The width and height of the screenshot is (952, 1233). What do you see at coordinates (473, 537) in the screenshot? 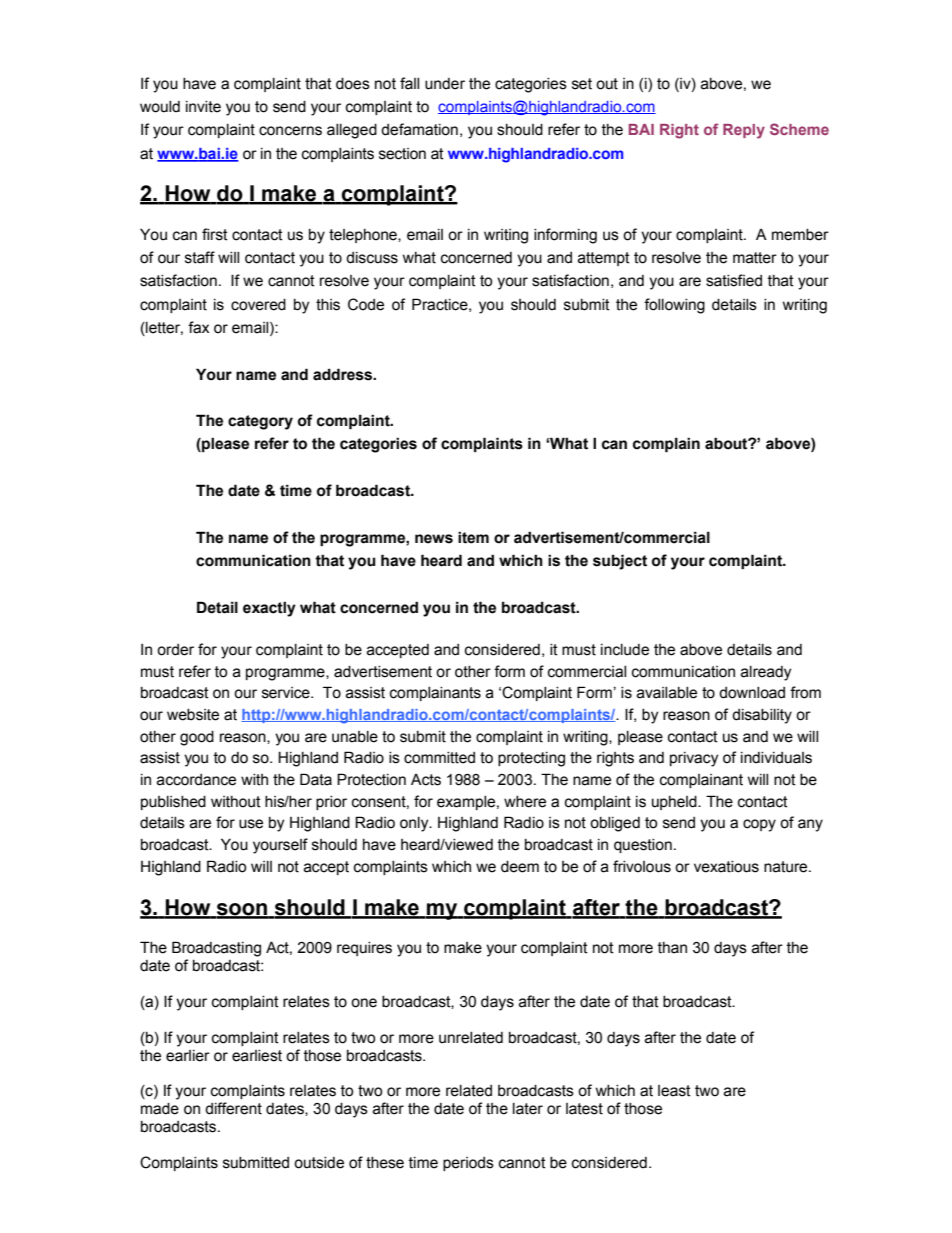
I see `item` at bounding box center [473, 537].
